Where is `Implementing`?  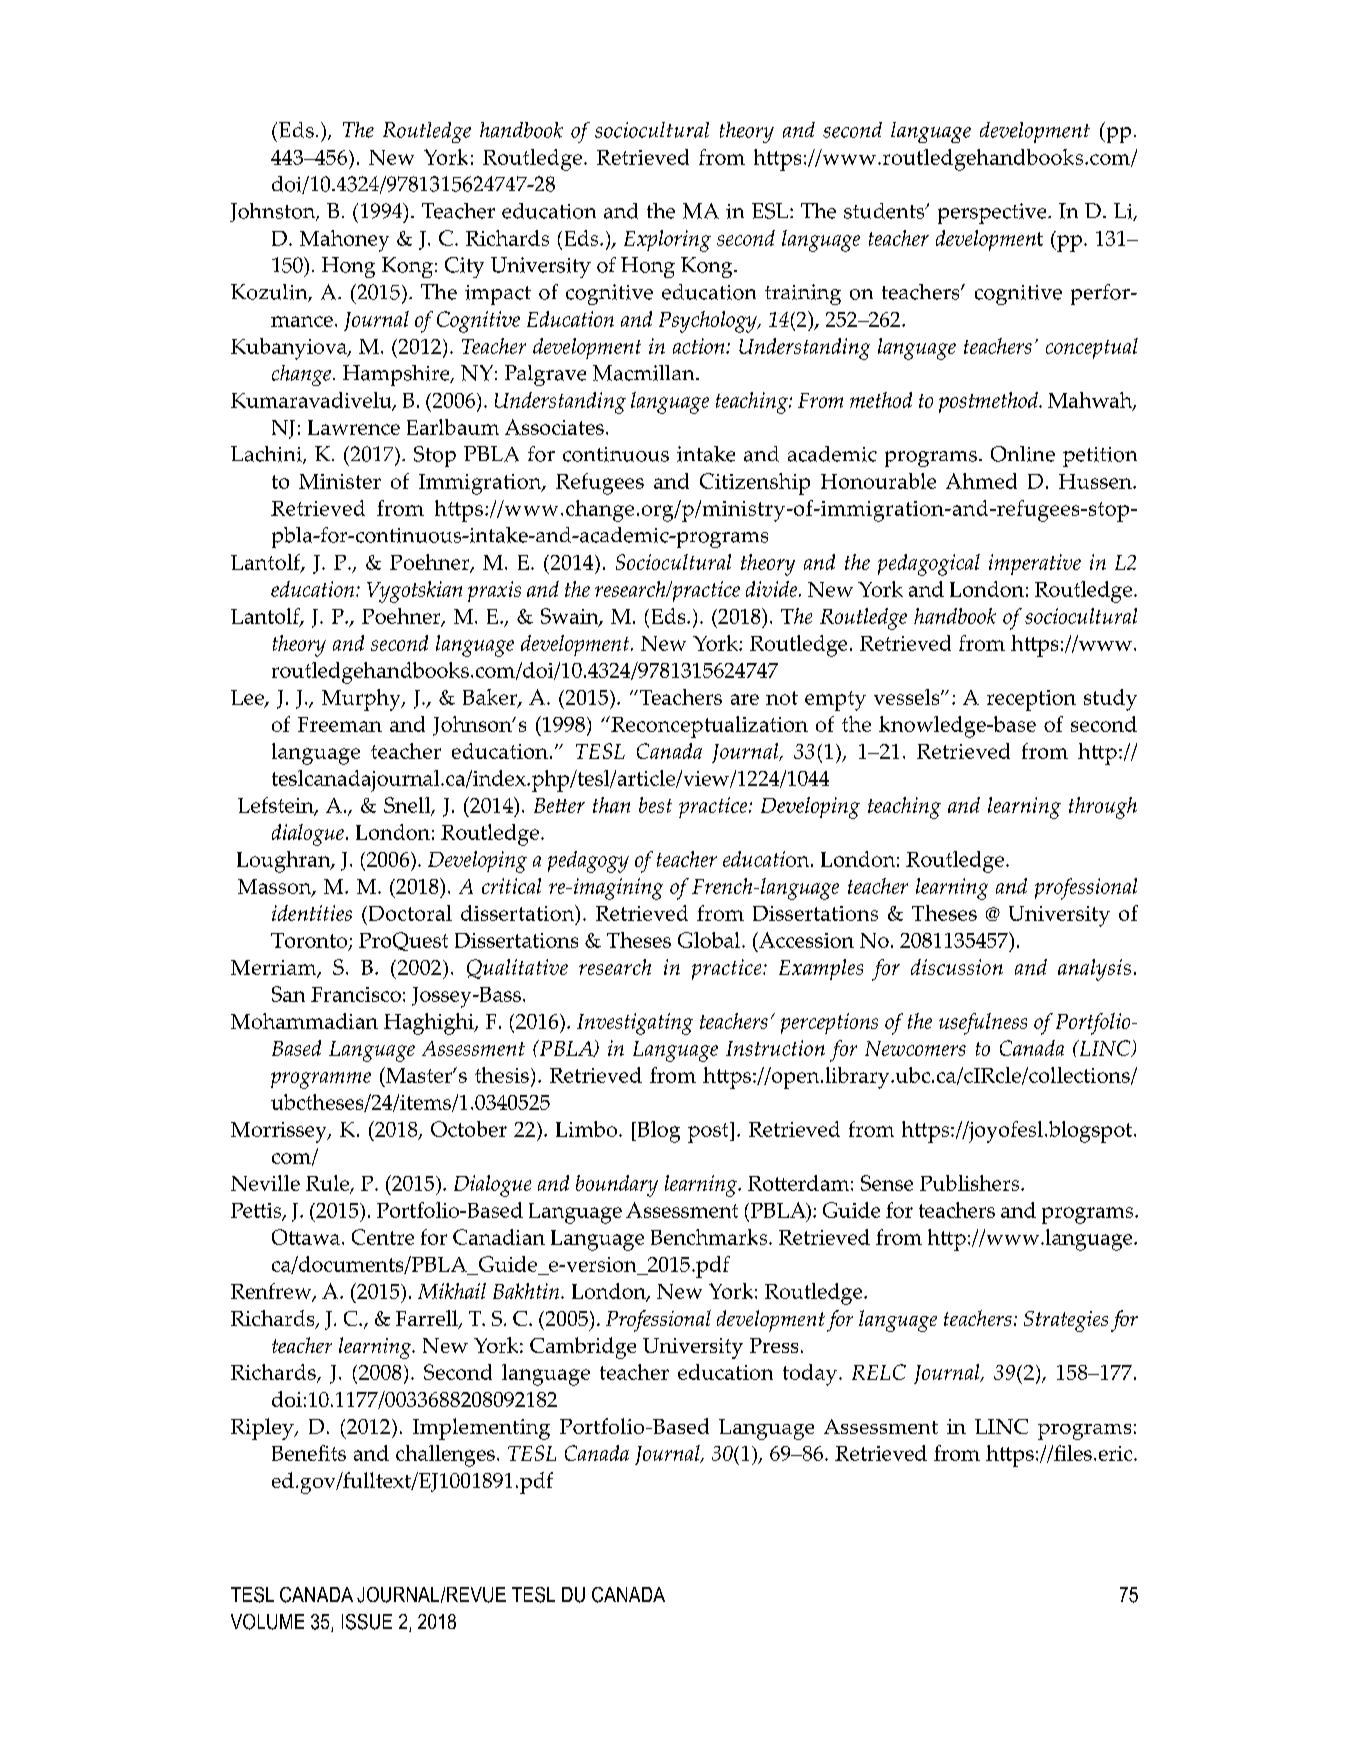 Implementing is located at coordinates (481, 1429).
